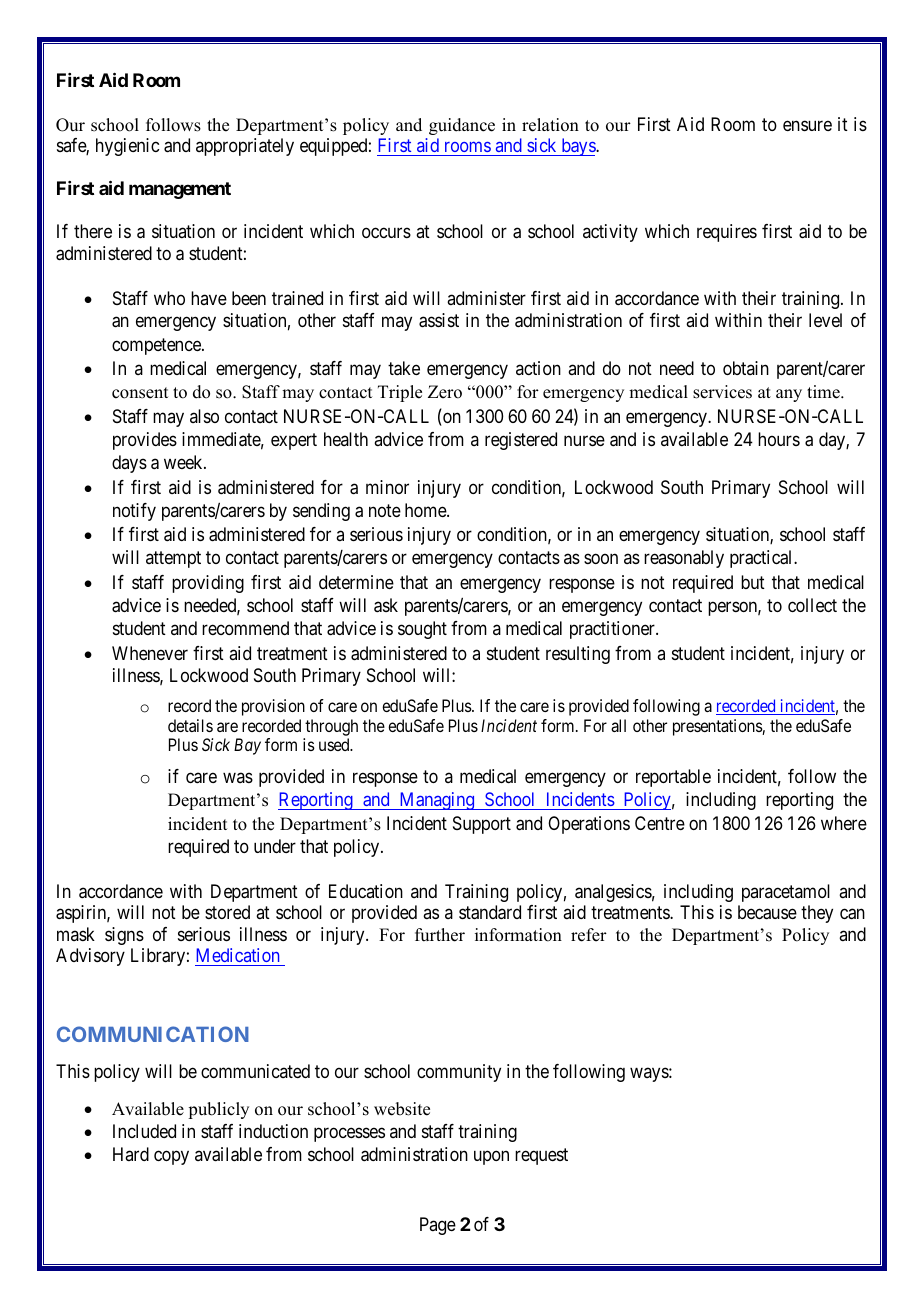  Describe the element at coordinates (807, 125) in the image. I see `ensure` at that location.
